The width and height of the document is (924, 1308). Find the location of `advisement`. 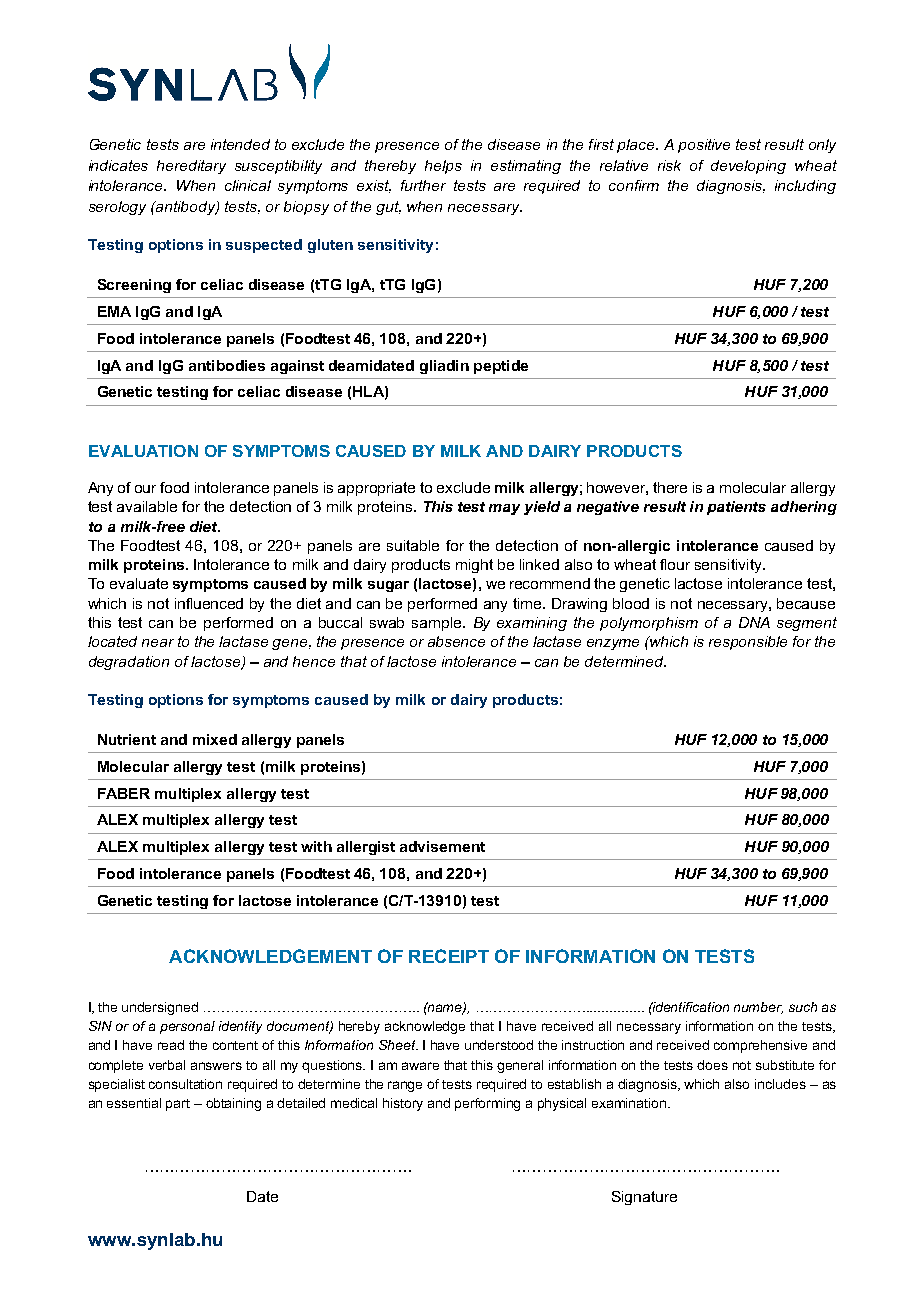

advisement is located at coordinates (442, 846).
